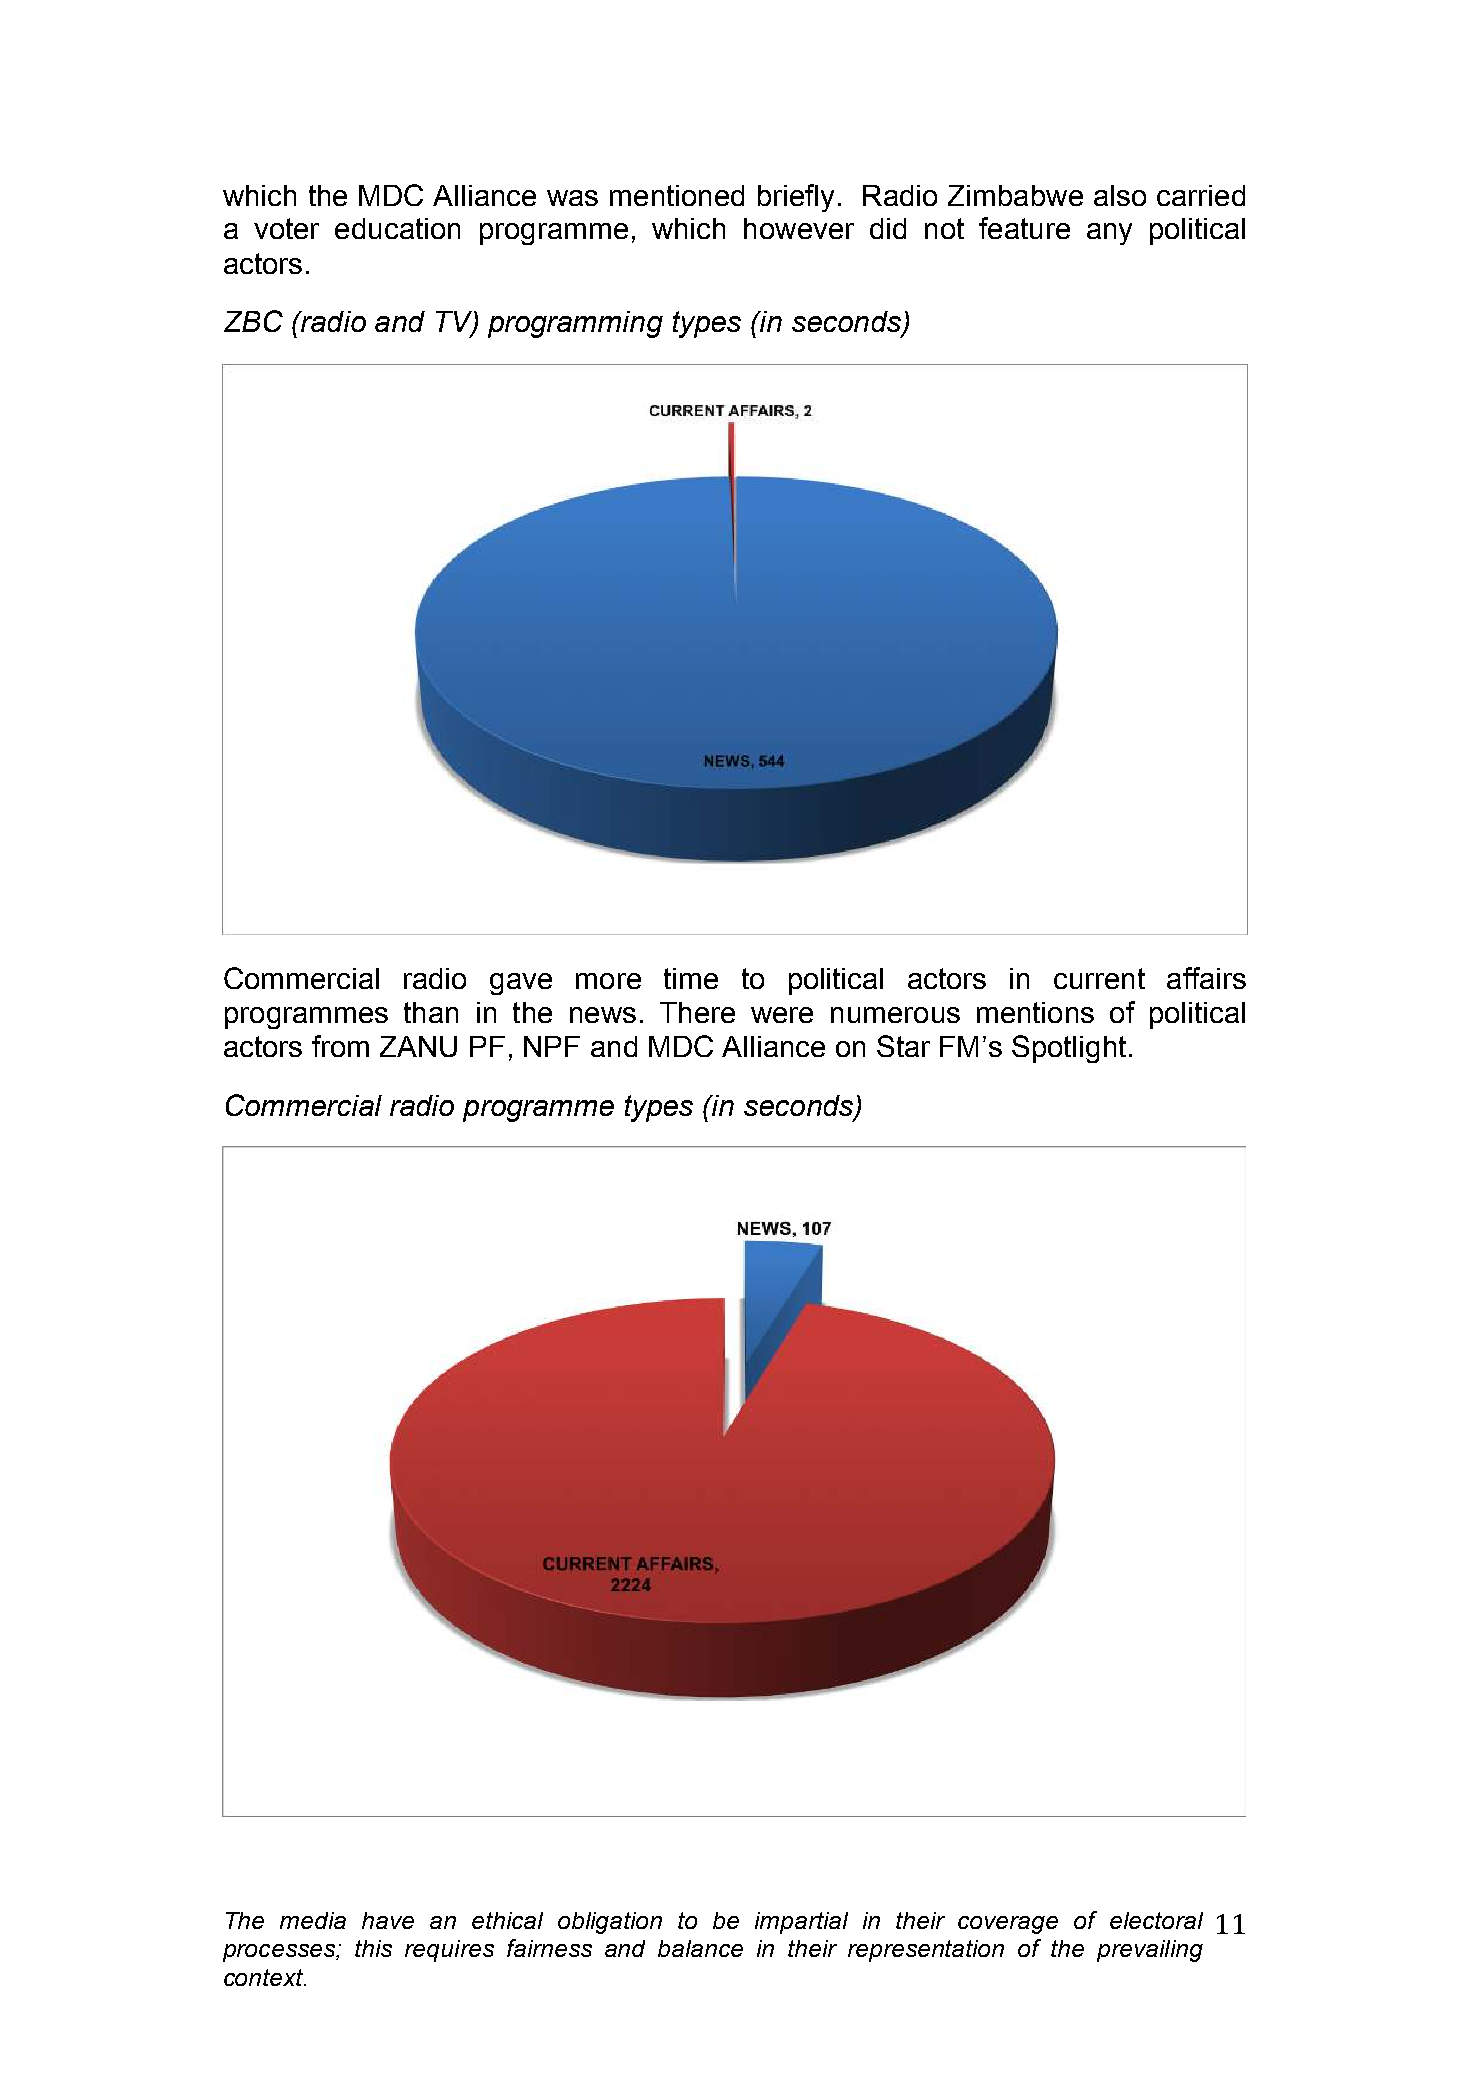 This image has width=1469, height=2078. What do you see at coordinates (782, 1015) in the image?
I see `were` at bounding box center [782, 1015].
